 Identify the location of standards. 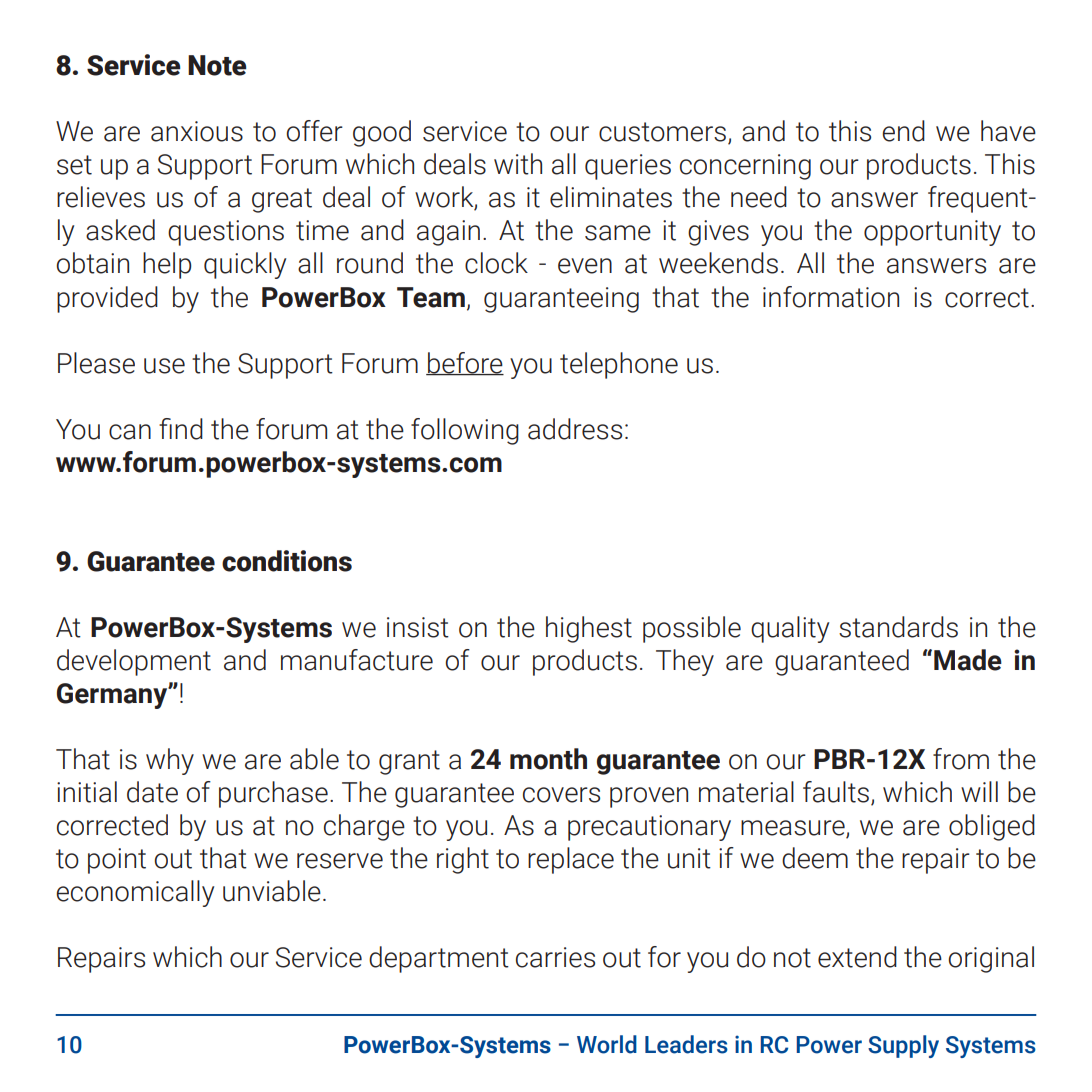
(898, 627).
